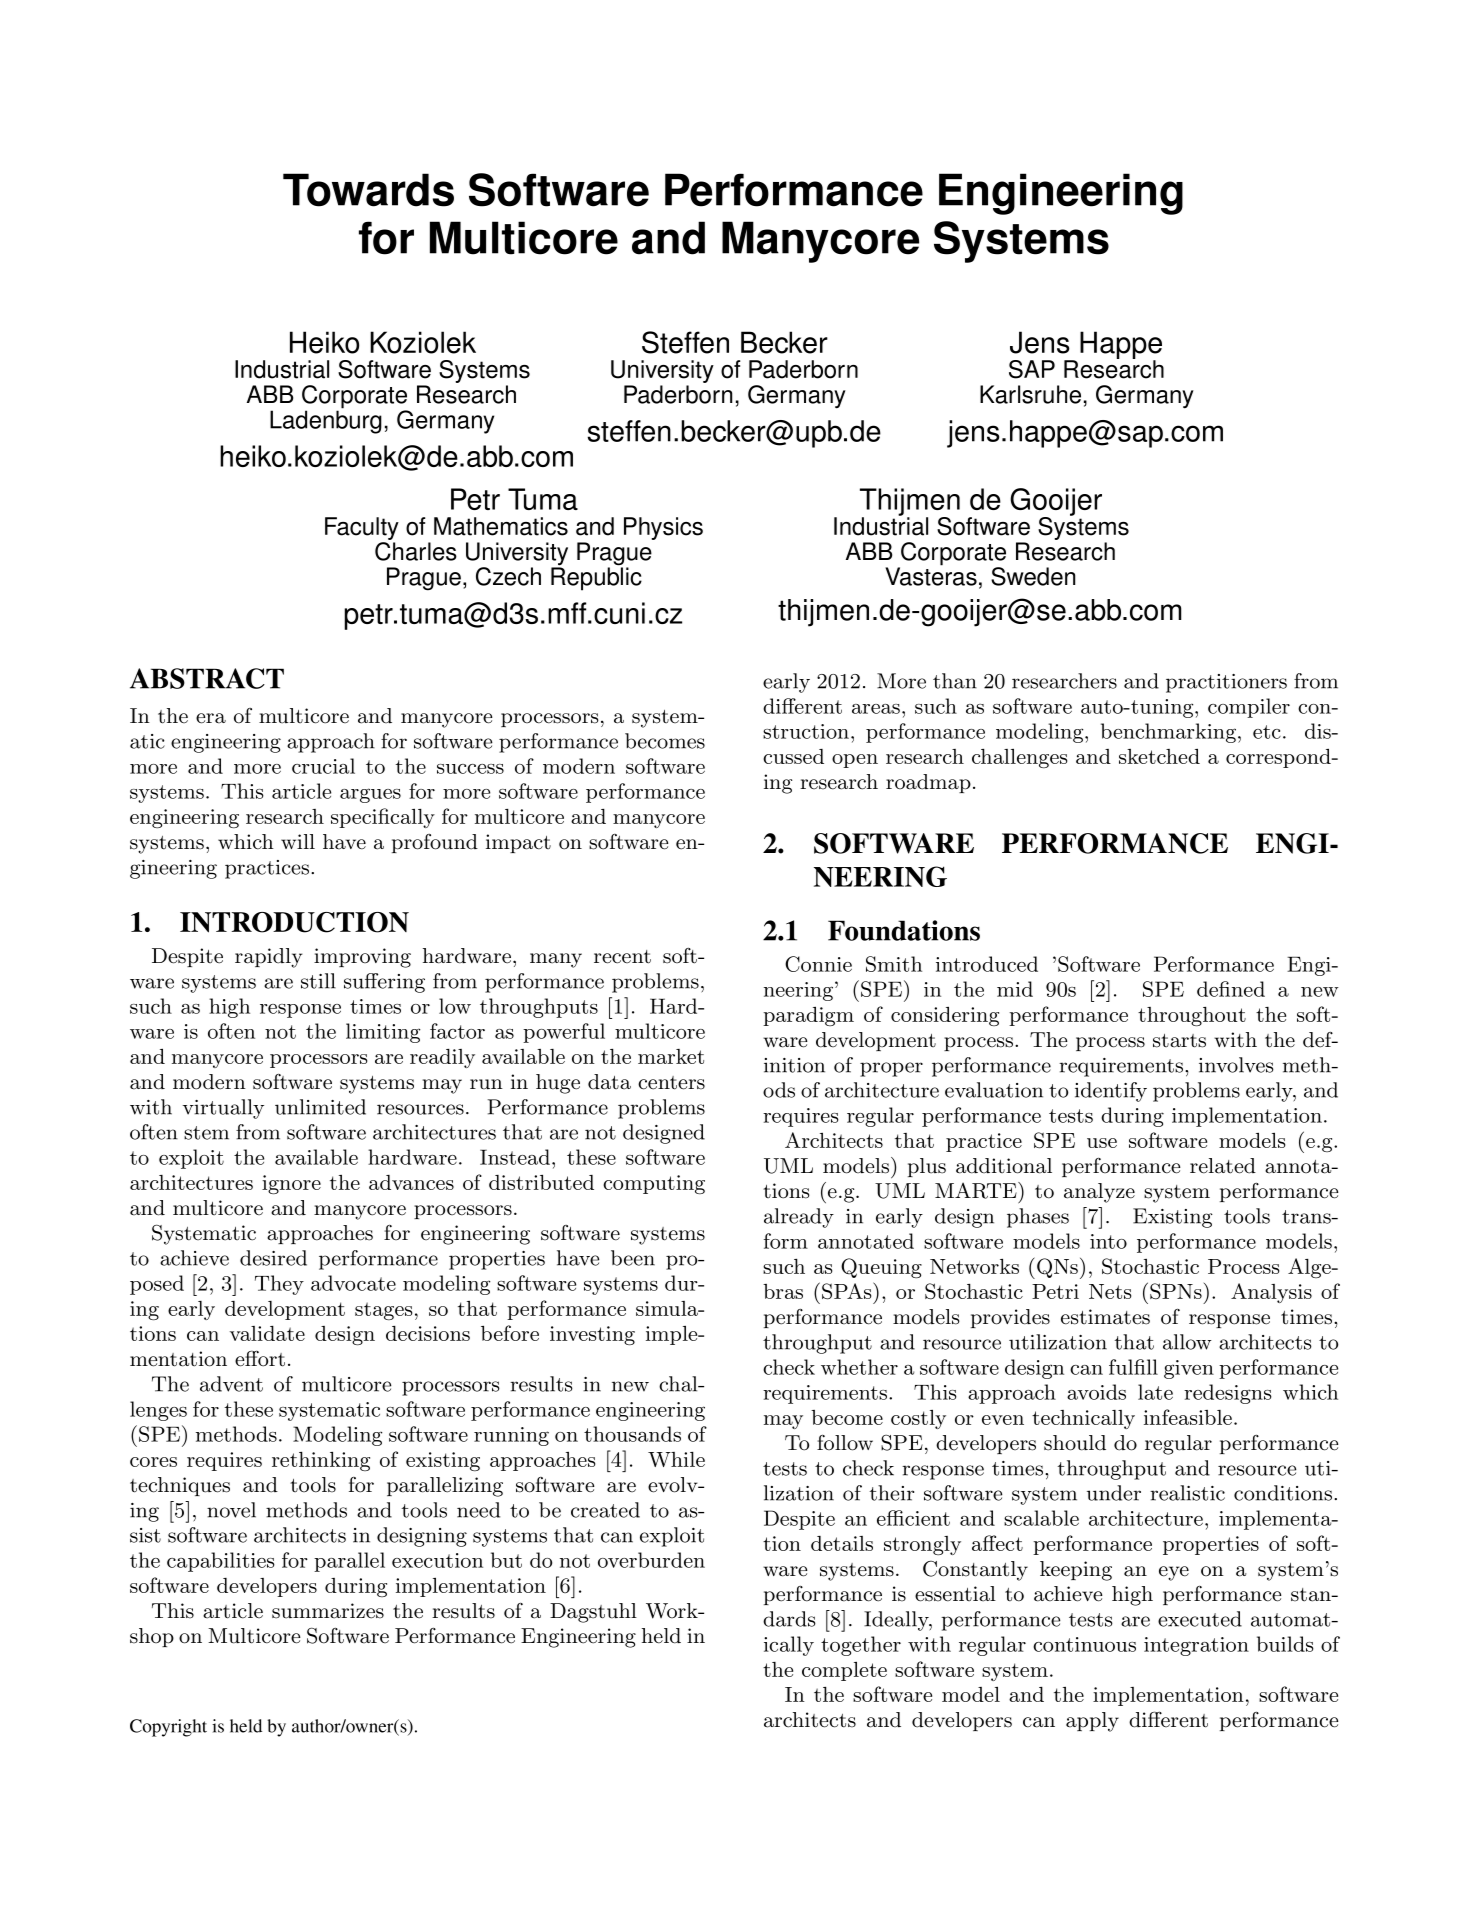 The height and width of the screenshot is (1907, 1474). Describe the element at coordinates (1030, 394) in the screenshot. I see `Karlsruhe` at that location.
